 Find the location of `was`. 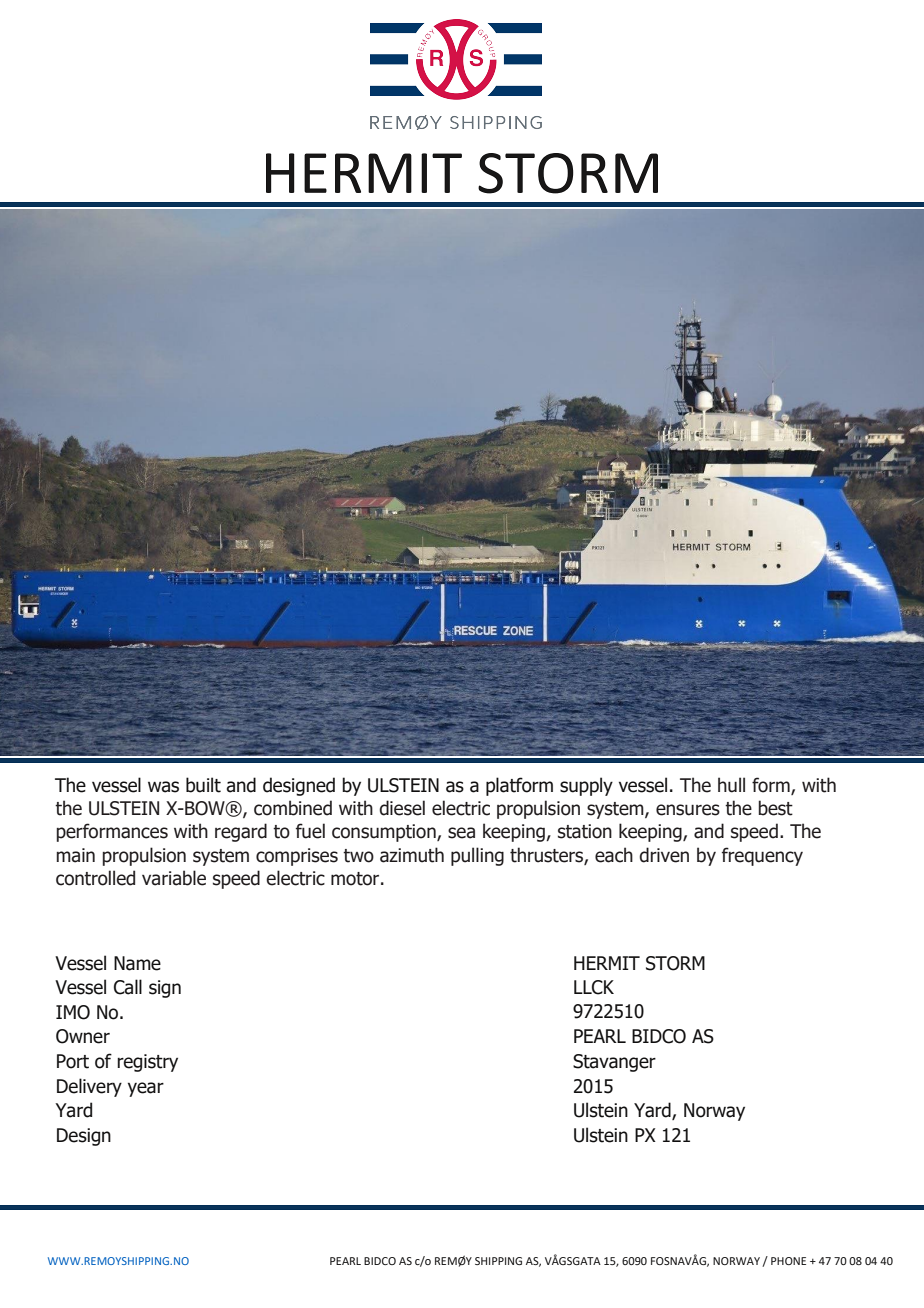

was is located at coordinates (163, 787).
